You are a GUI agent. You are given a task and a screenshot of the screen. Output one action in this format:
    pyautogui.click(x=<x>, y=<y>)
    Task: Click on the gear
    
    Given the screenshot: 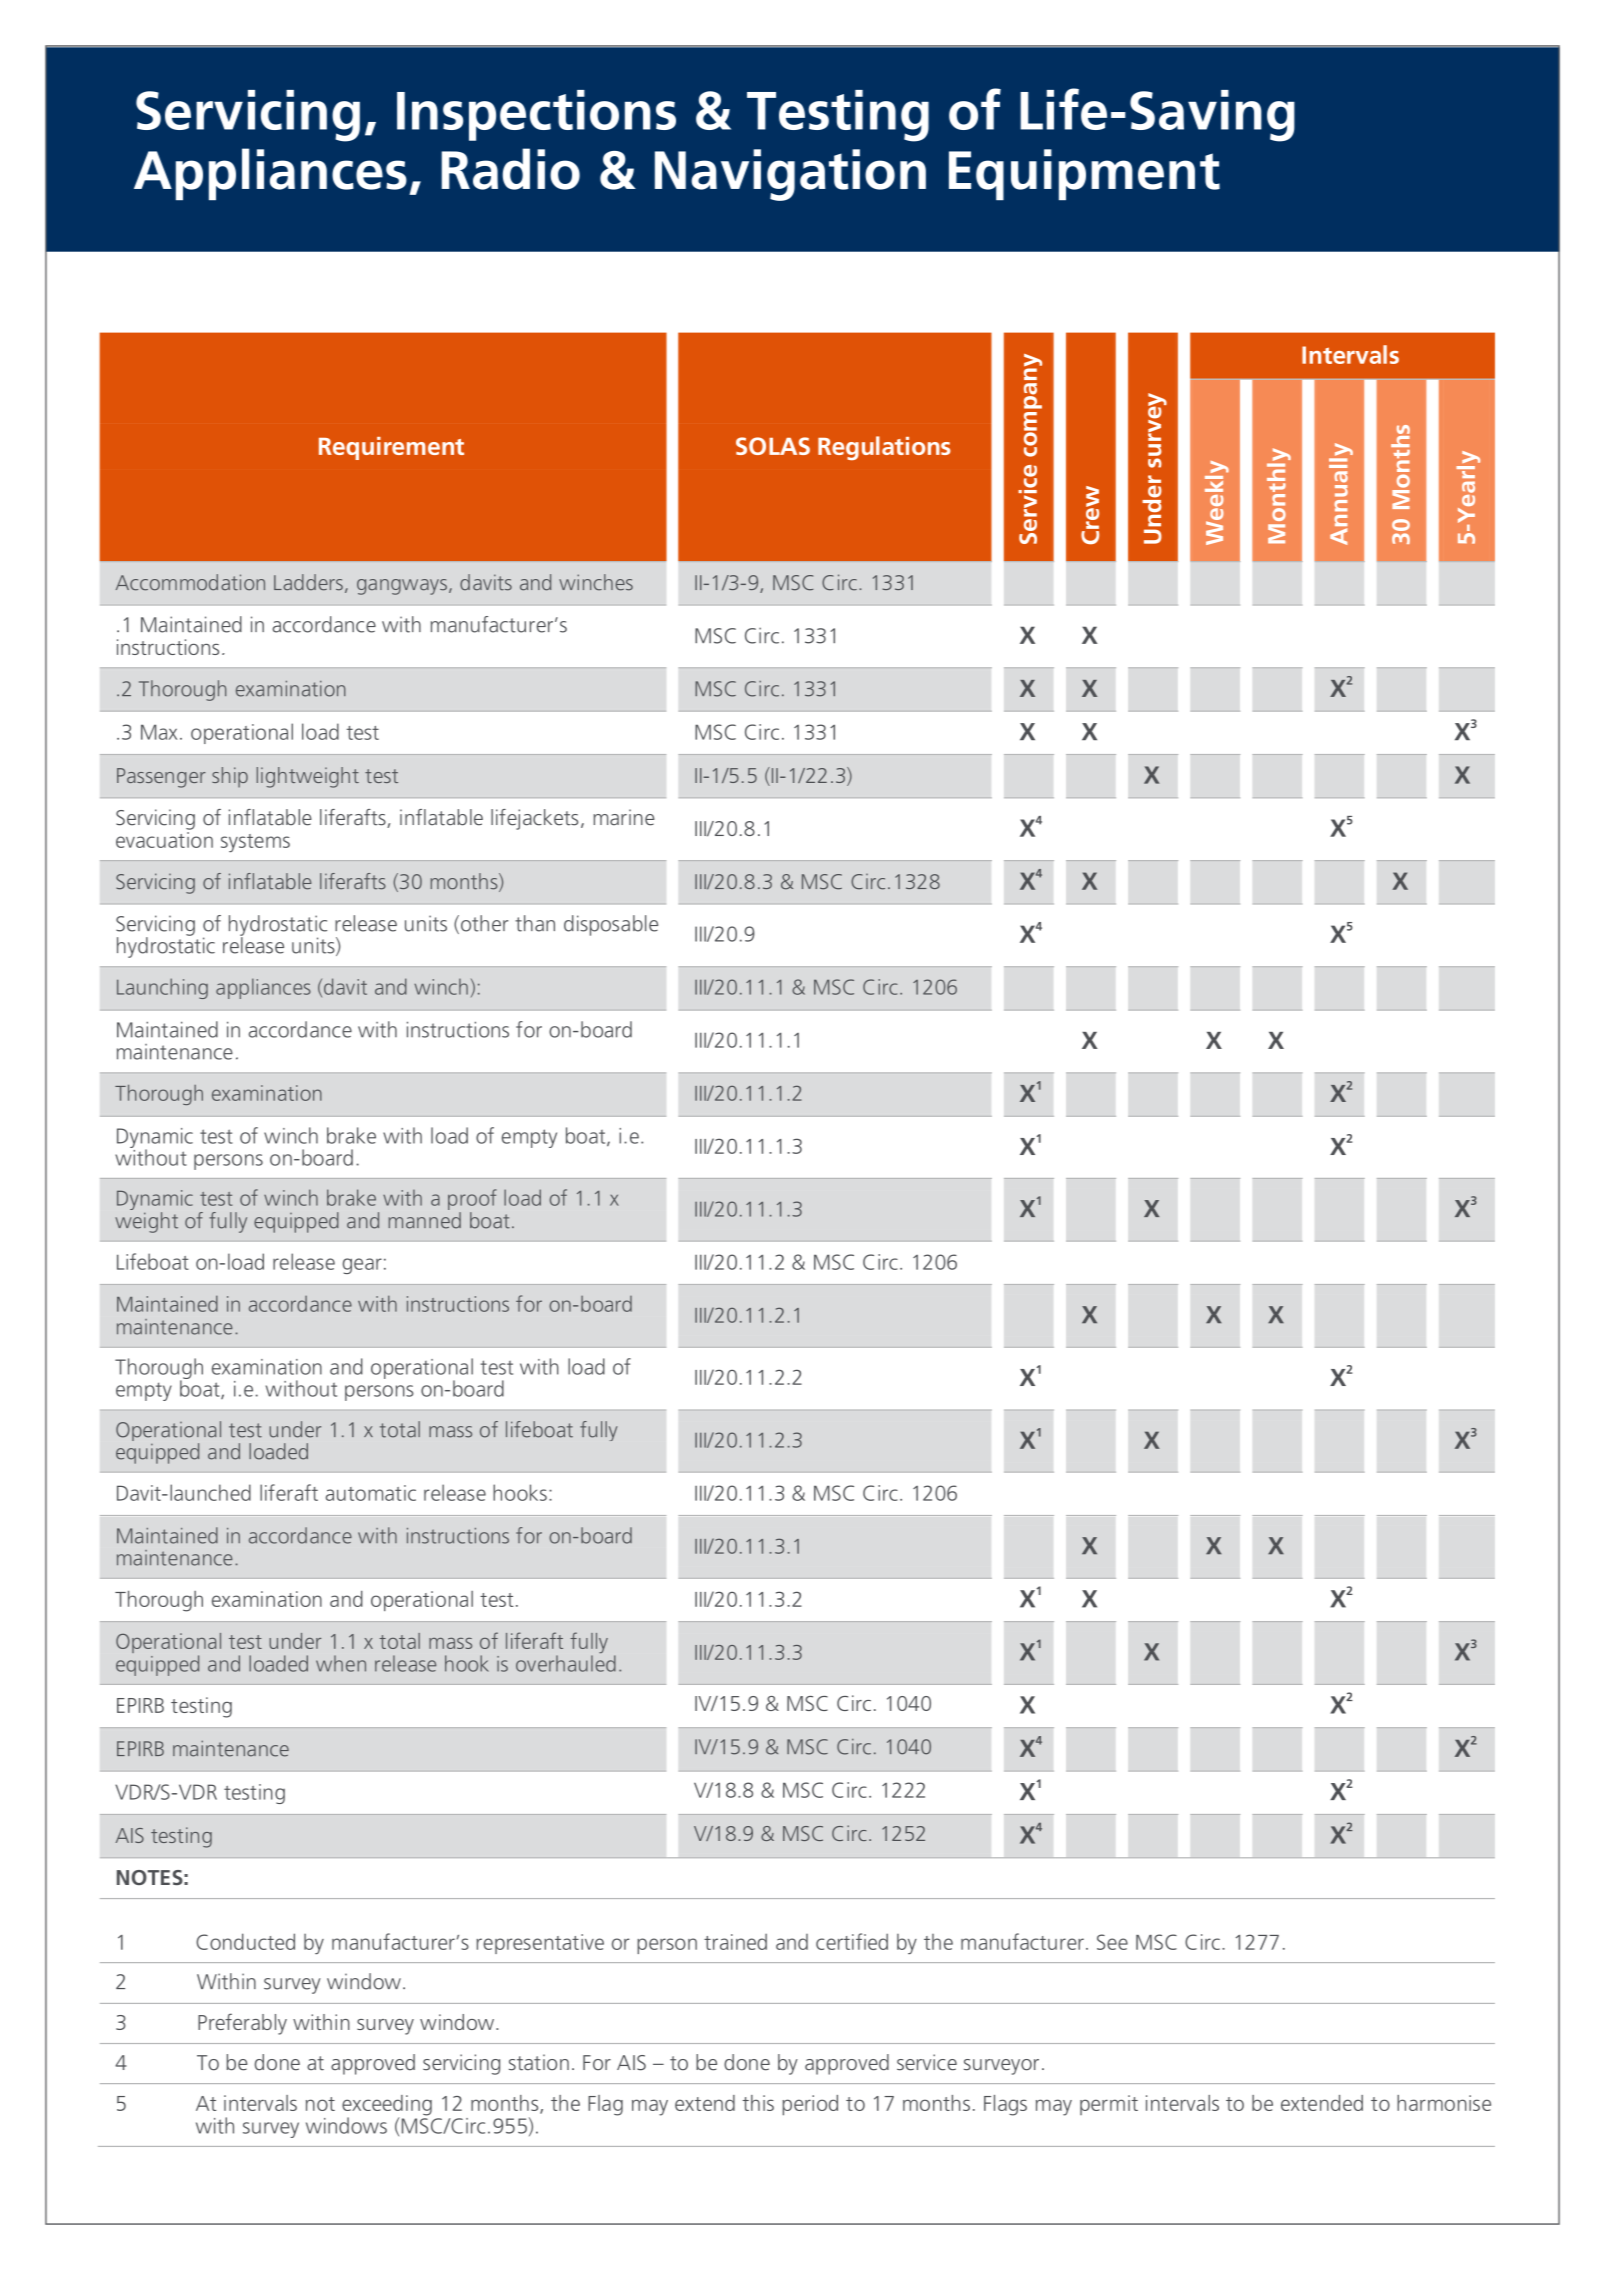 What is the action you would take?
    pyautogui.click(x=362, y=1266)
